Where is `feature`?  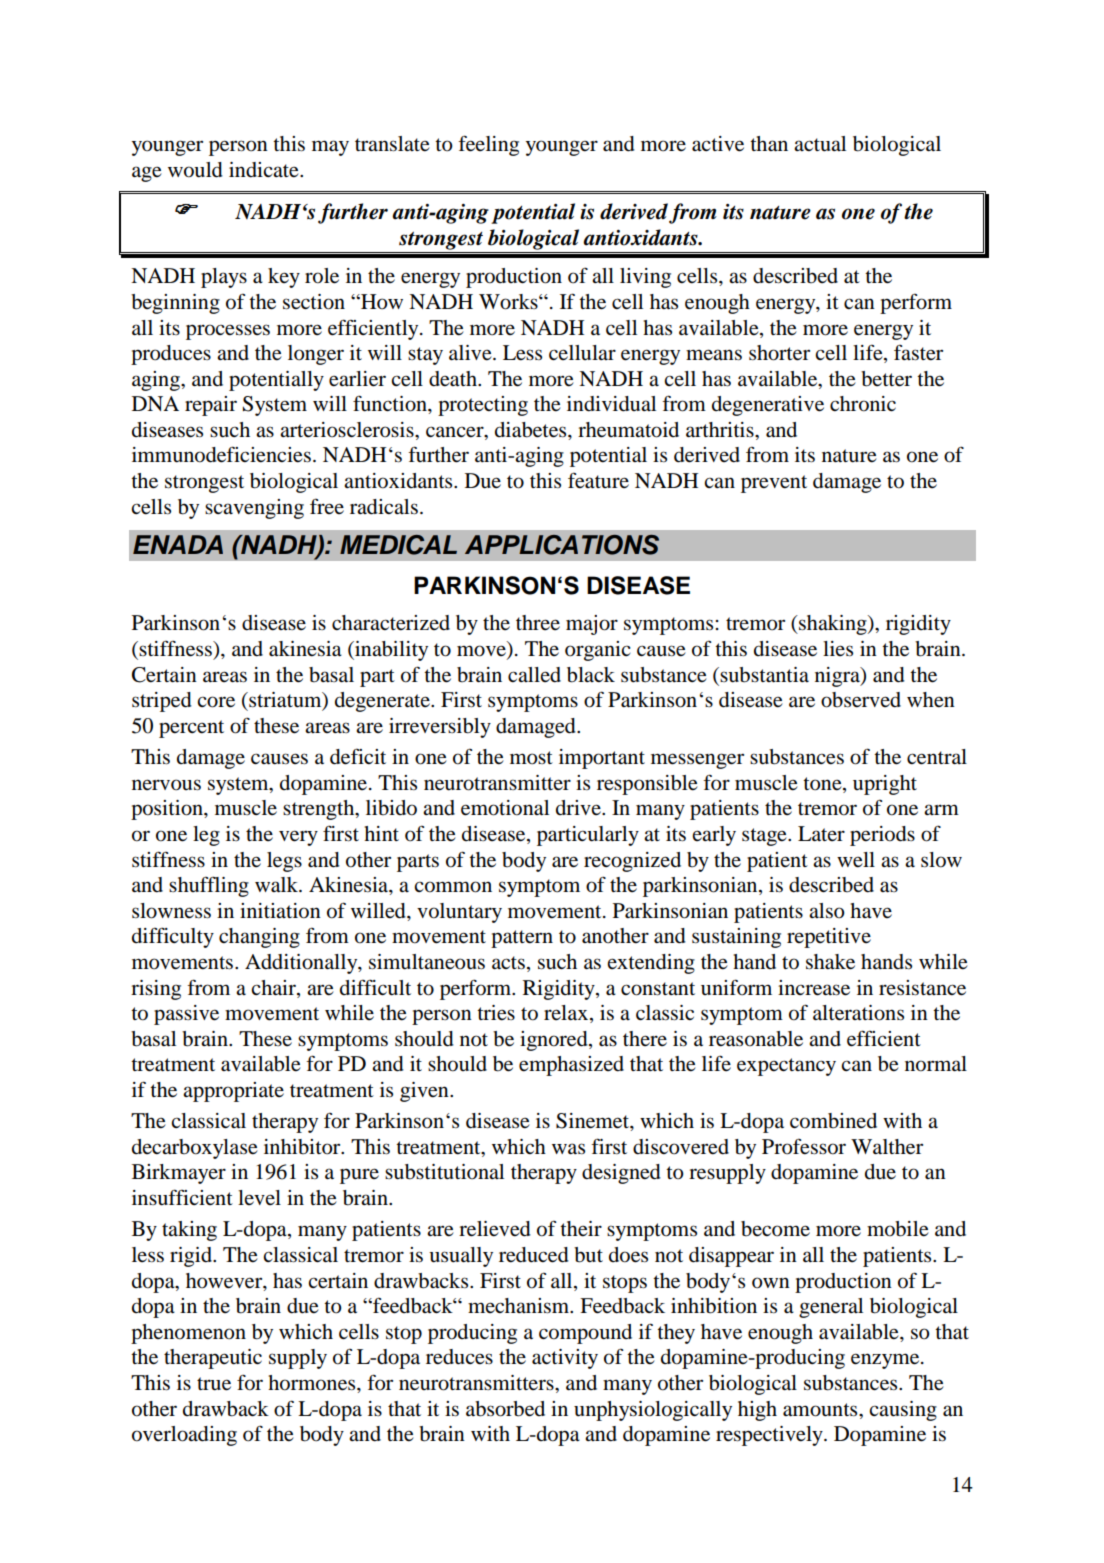
feature is located at coordinates (598, 480).
